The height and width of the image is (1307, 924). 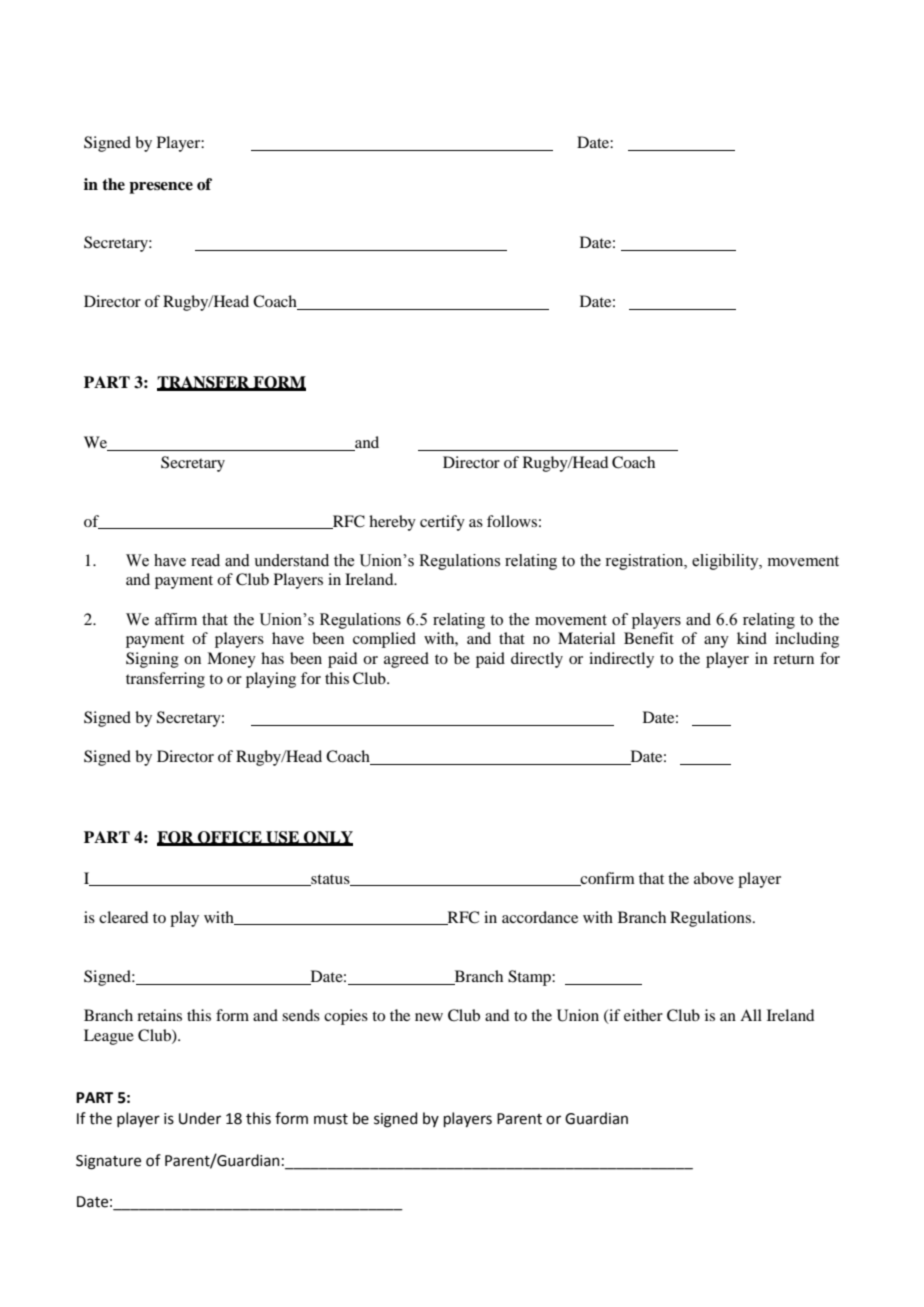 I want to click on kind, so click(x=752, y=638).
